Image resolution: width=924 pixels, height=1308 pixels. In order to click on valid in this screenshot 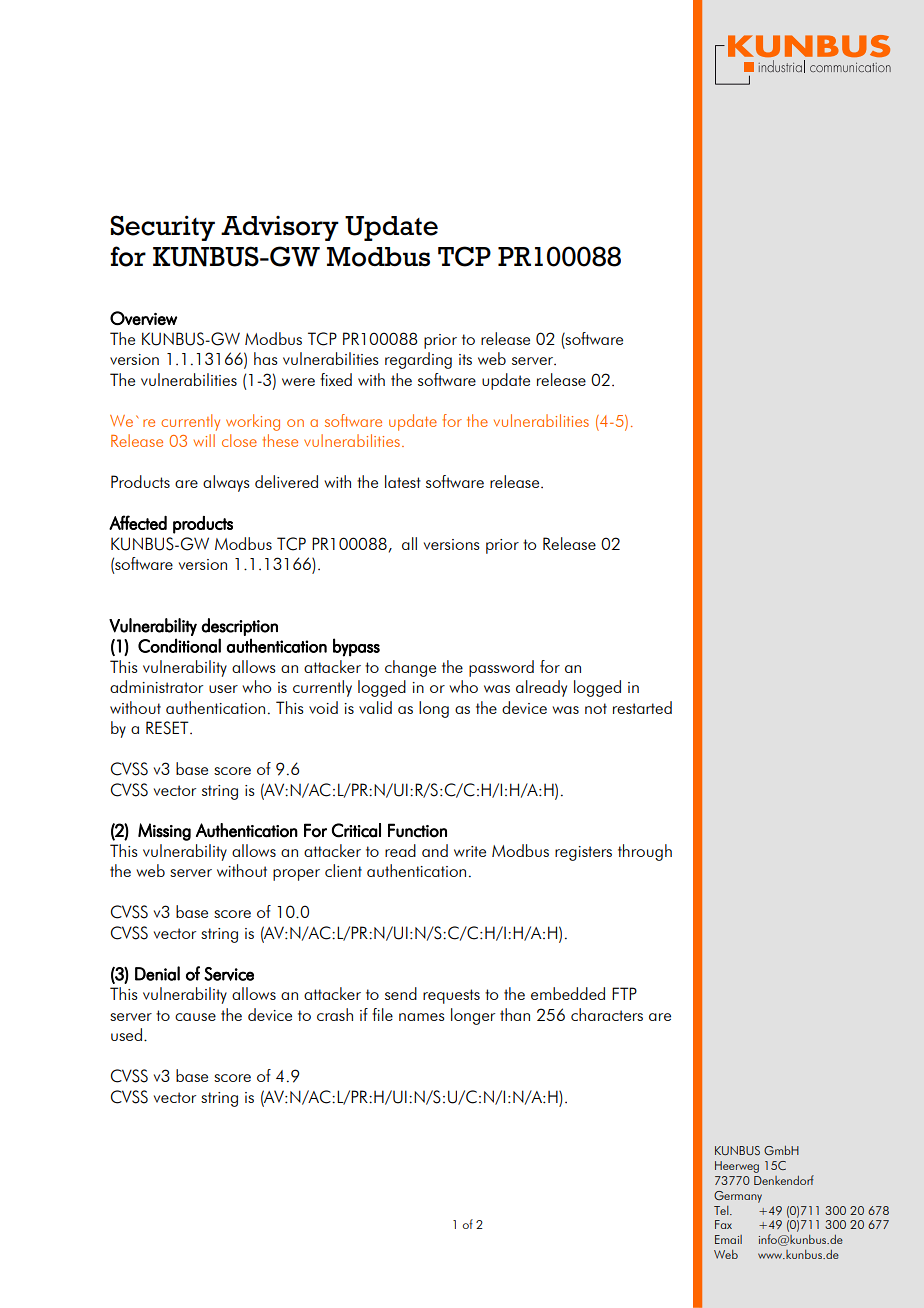, I will do `click(375, 707)`.
